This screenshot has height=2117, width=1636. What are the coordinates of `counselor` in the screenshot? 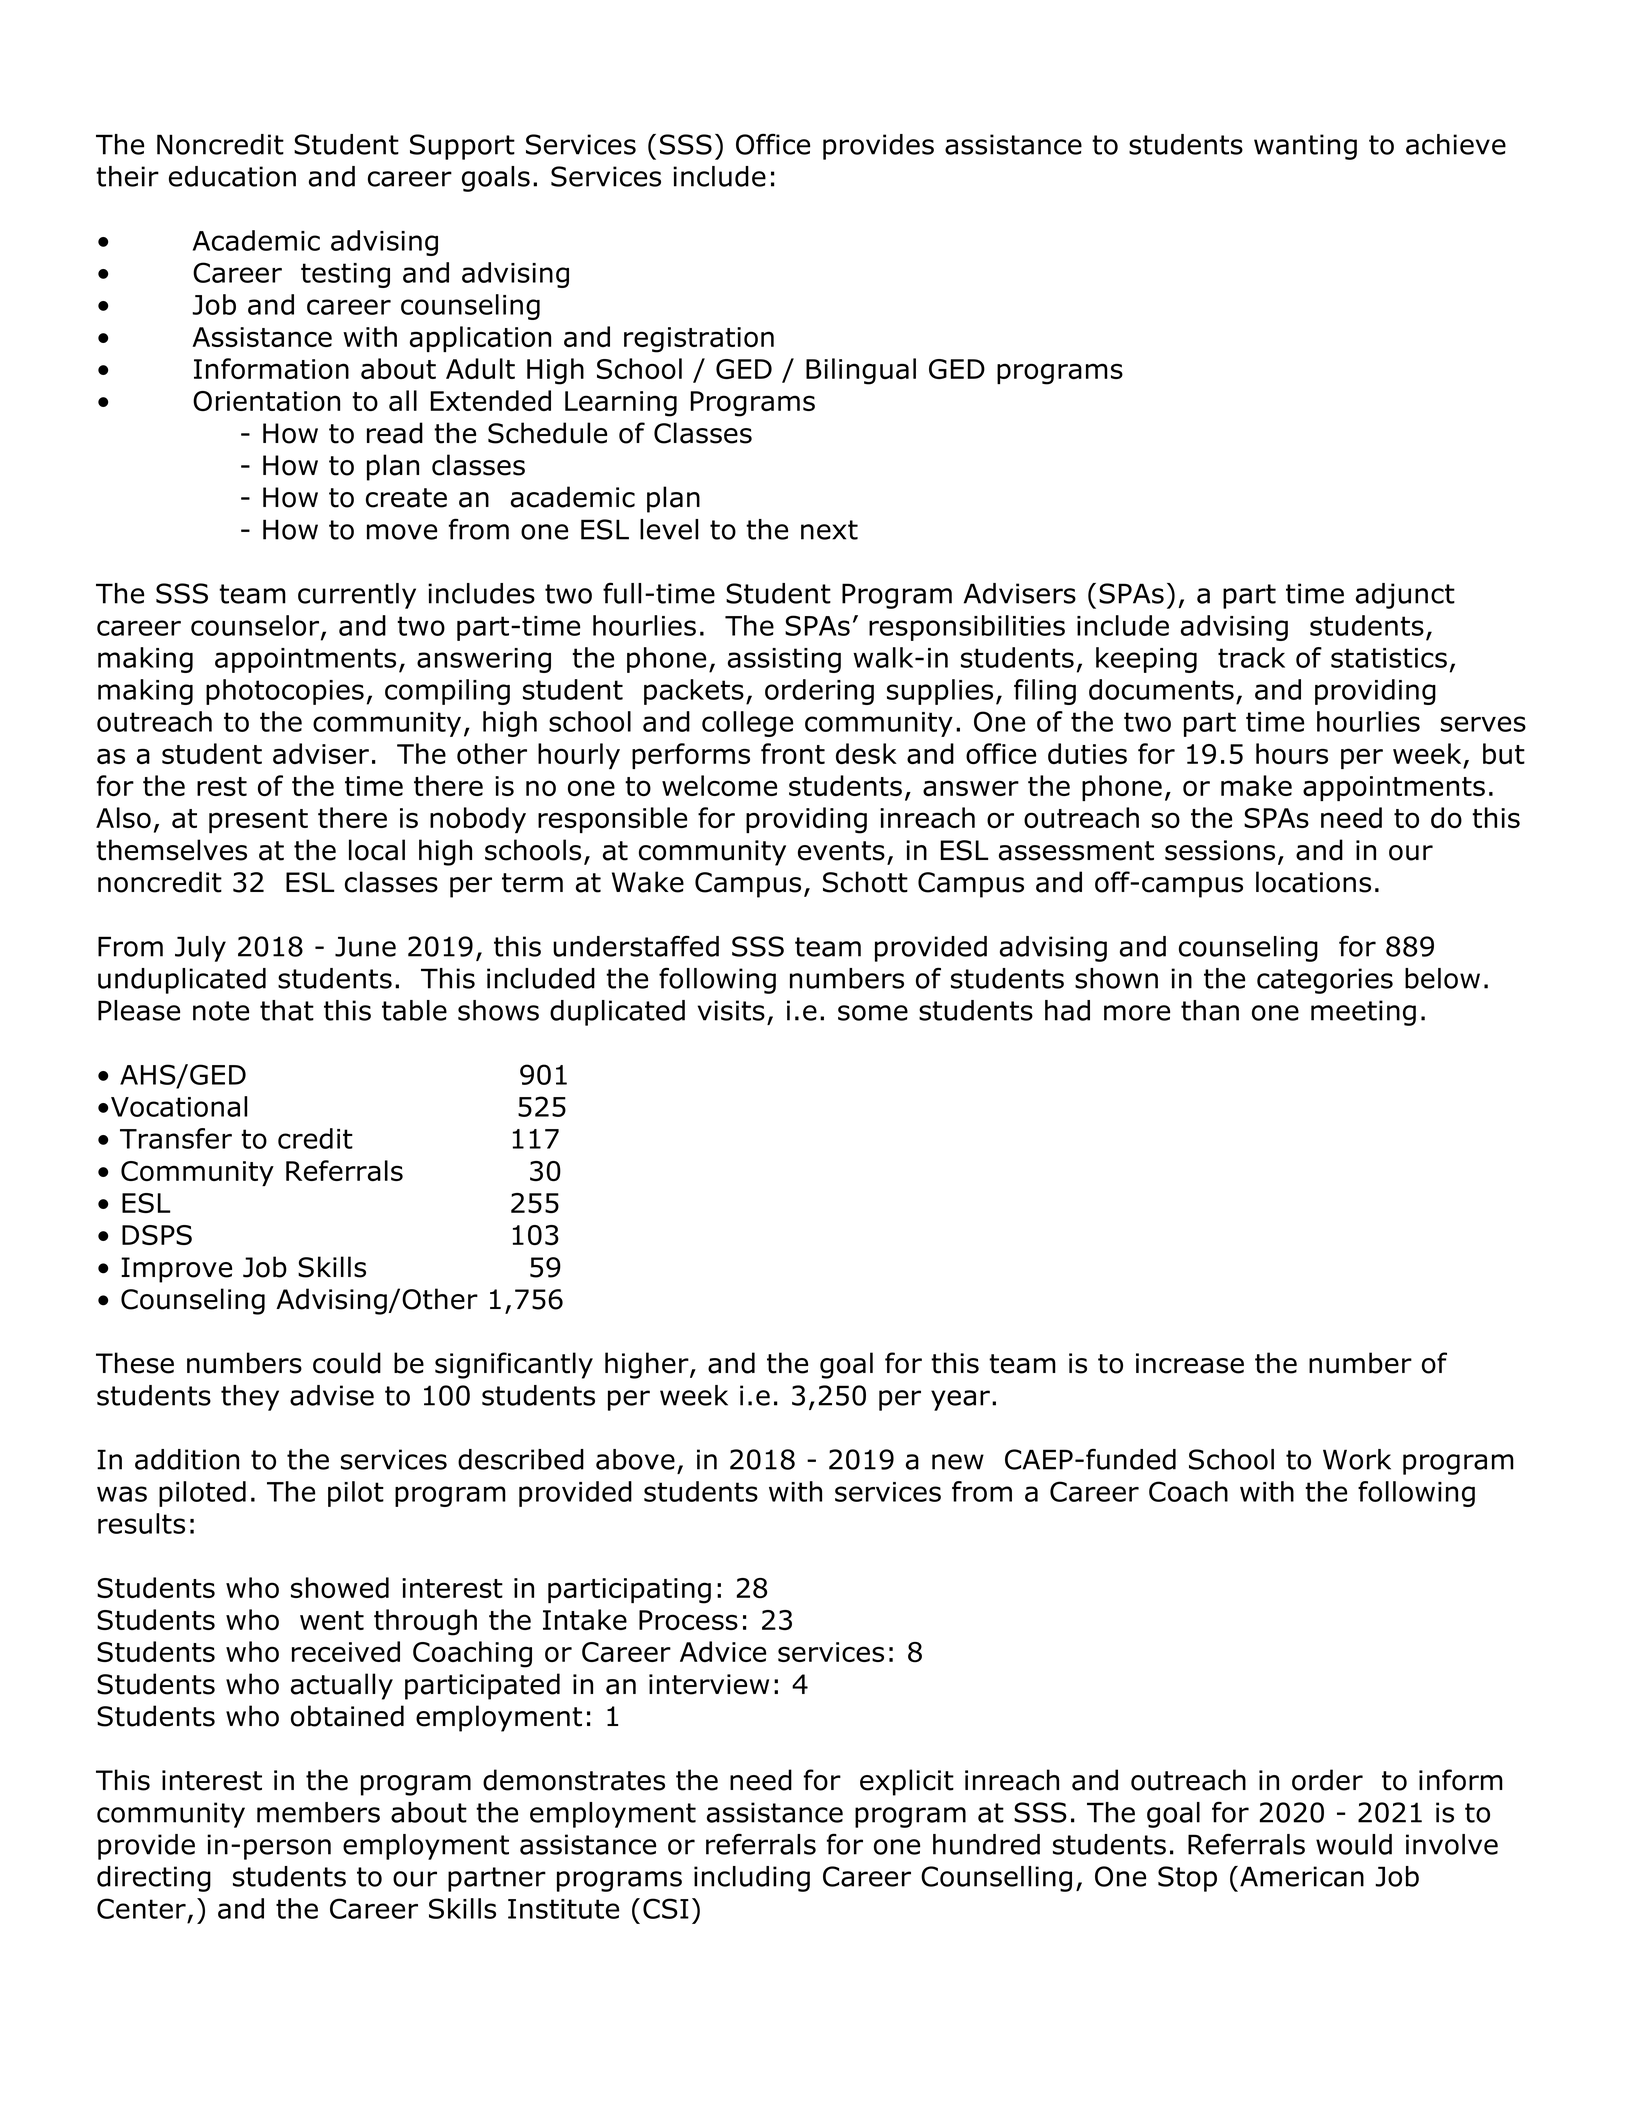 It's located at (256, 626).
